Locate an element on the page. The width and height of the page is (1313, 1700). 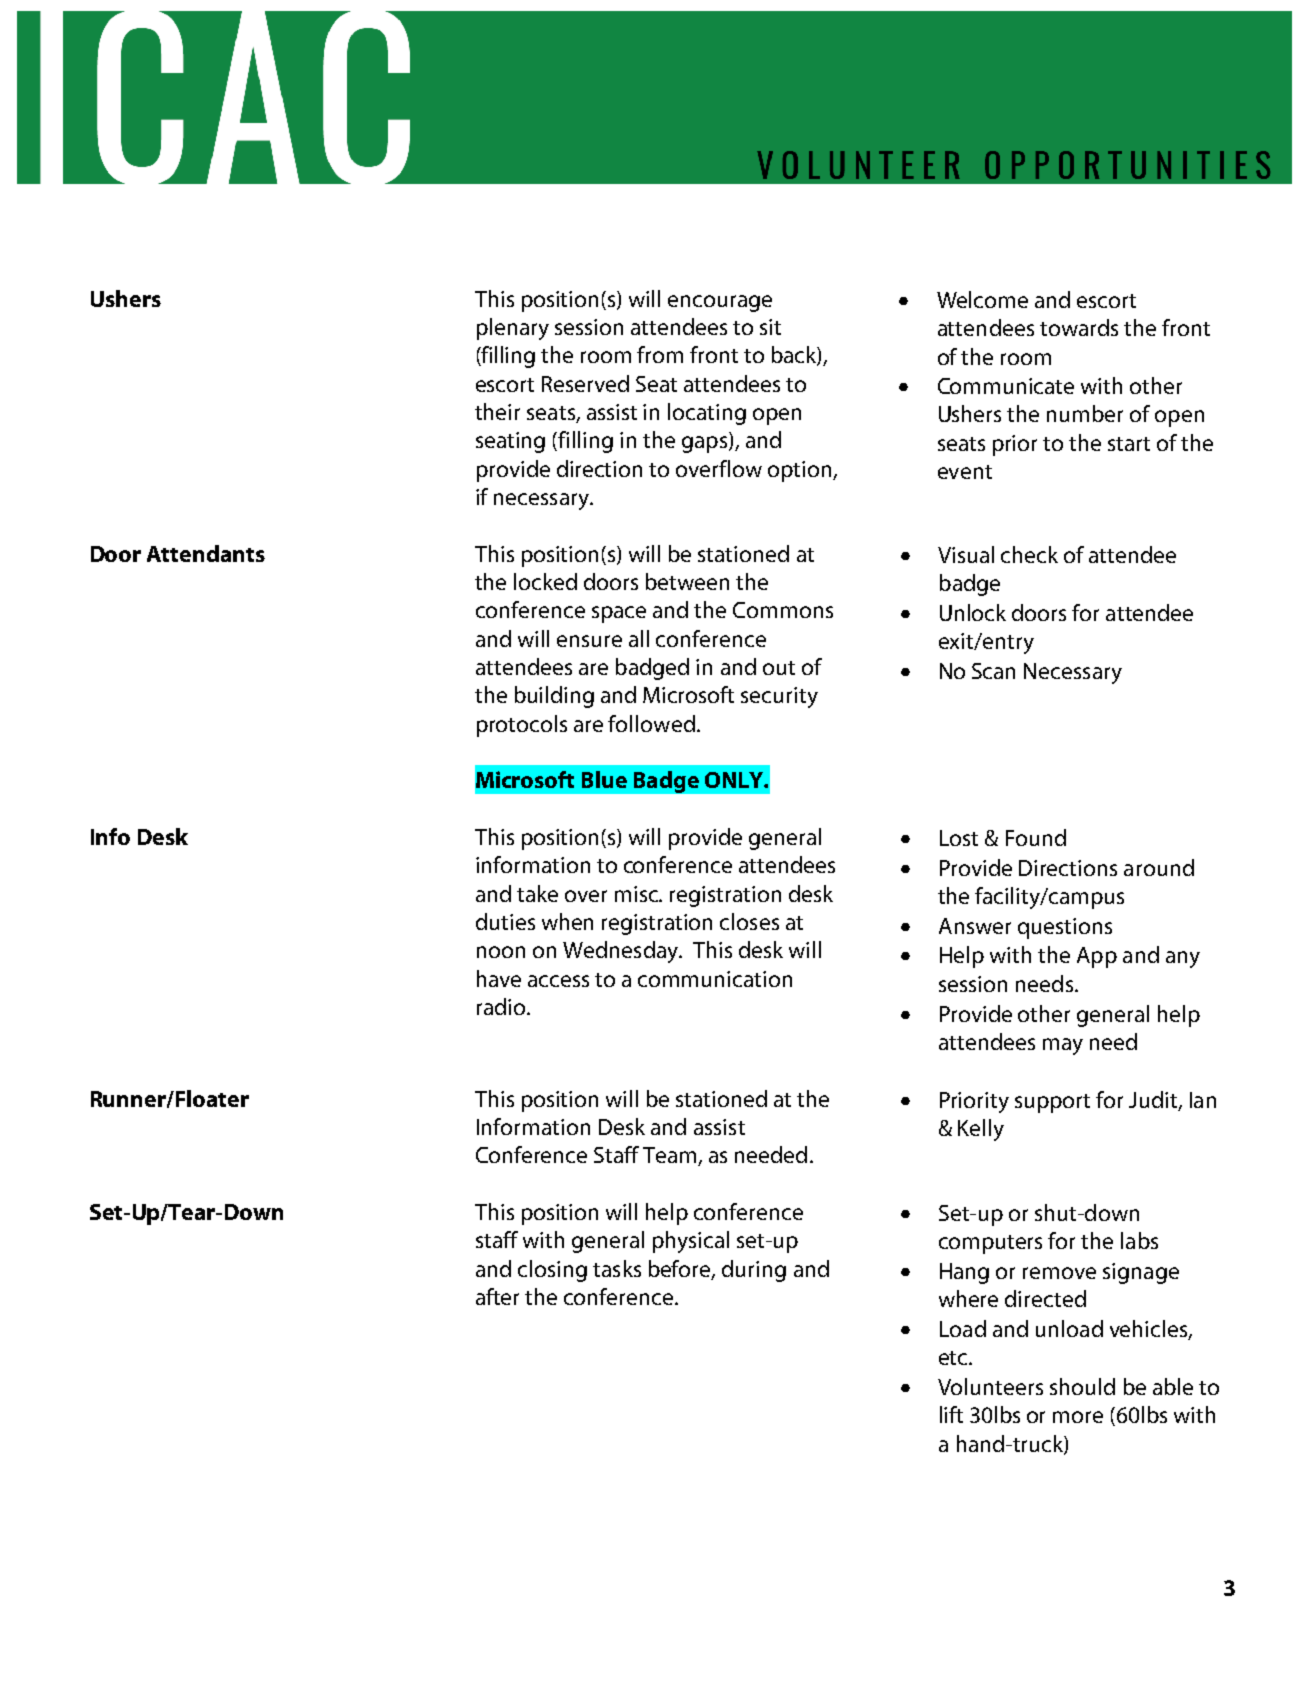
duties is located at coordinates (505, 921).
